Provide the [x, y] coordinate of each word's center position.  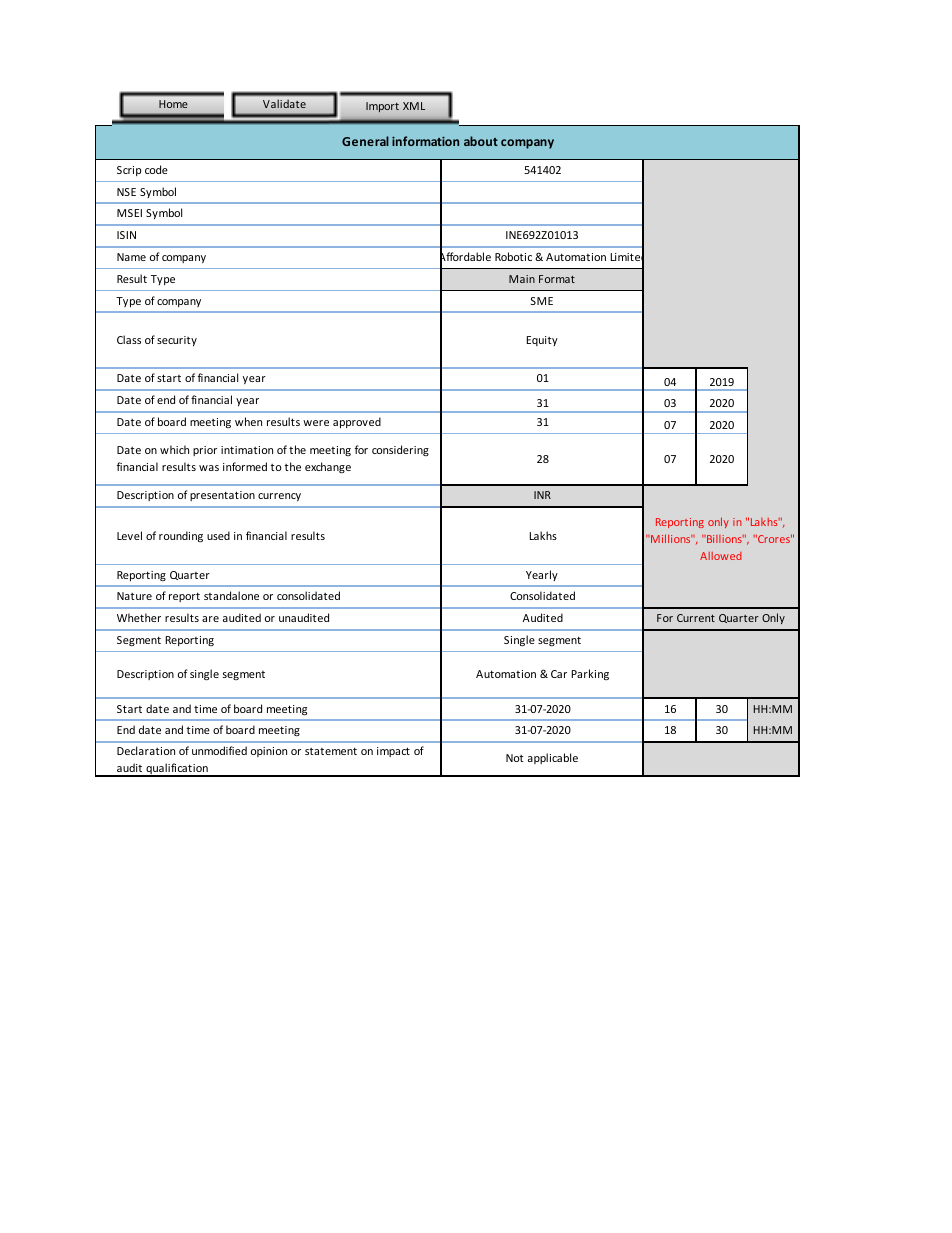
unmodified [219, 750]
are [210, 619]
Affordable [465, 257]
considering [400, 450]
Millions [670, 538]
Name [131, 257]
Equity [542, 341]
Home [173, 104]
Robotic [513, 256]
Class [129, 339]
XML [414, 106]
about [481, 141]
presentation [222, 496]
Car [559, 674]
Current [696, 618]
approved [357, 422]
